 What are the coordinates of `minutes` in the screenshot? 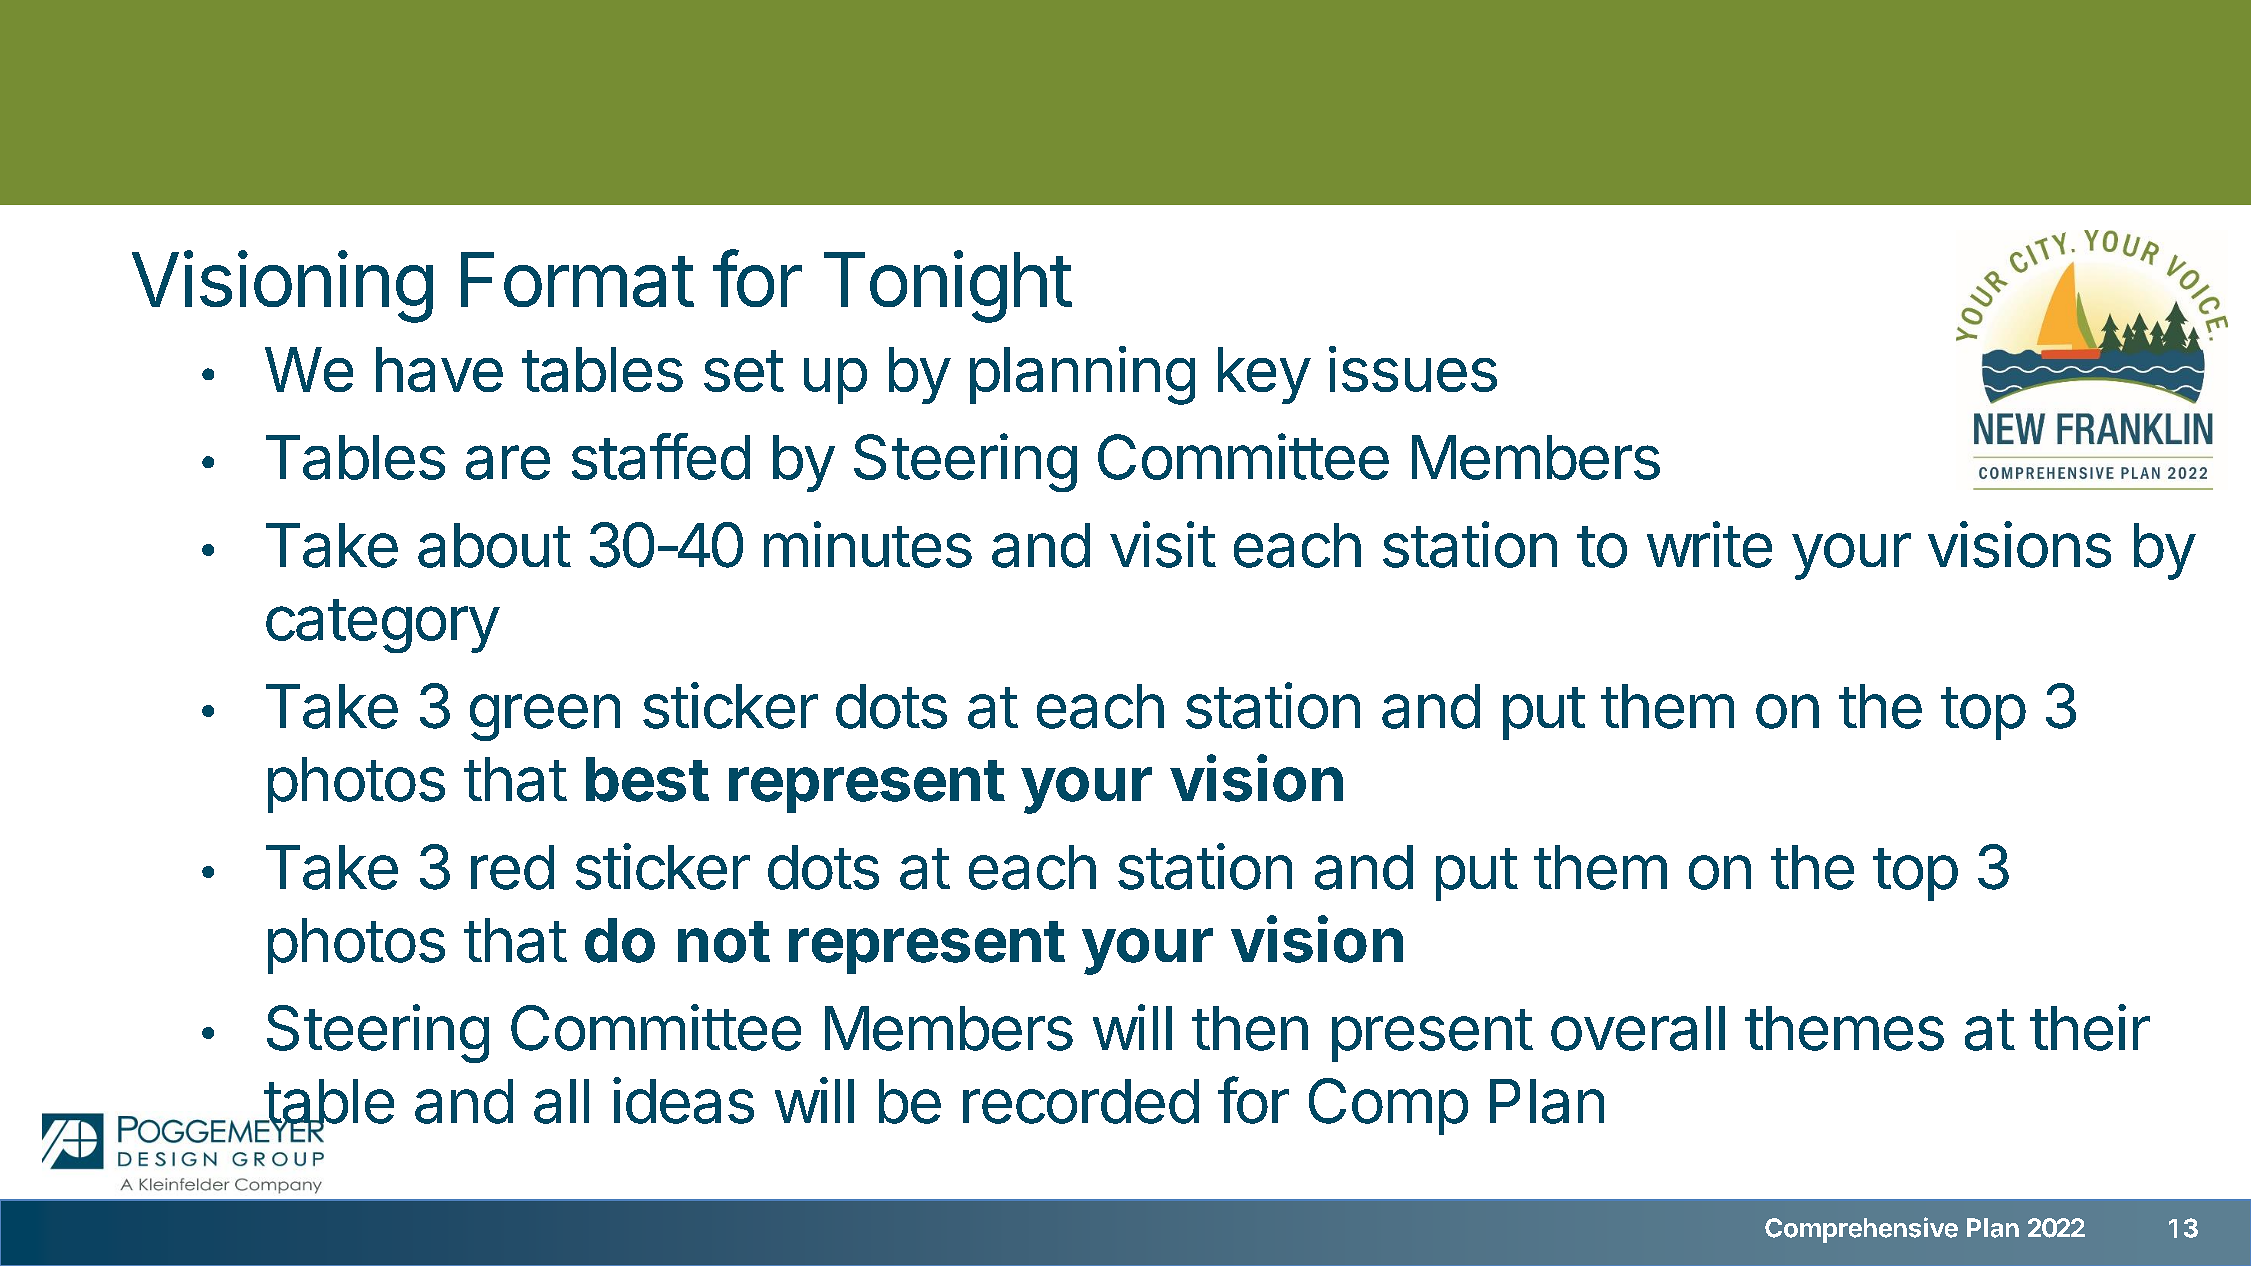 It's located at (868, 544).
